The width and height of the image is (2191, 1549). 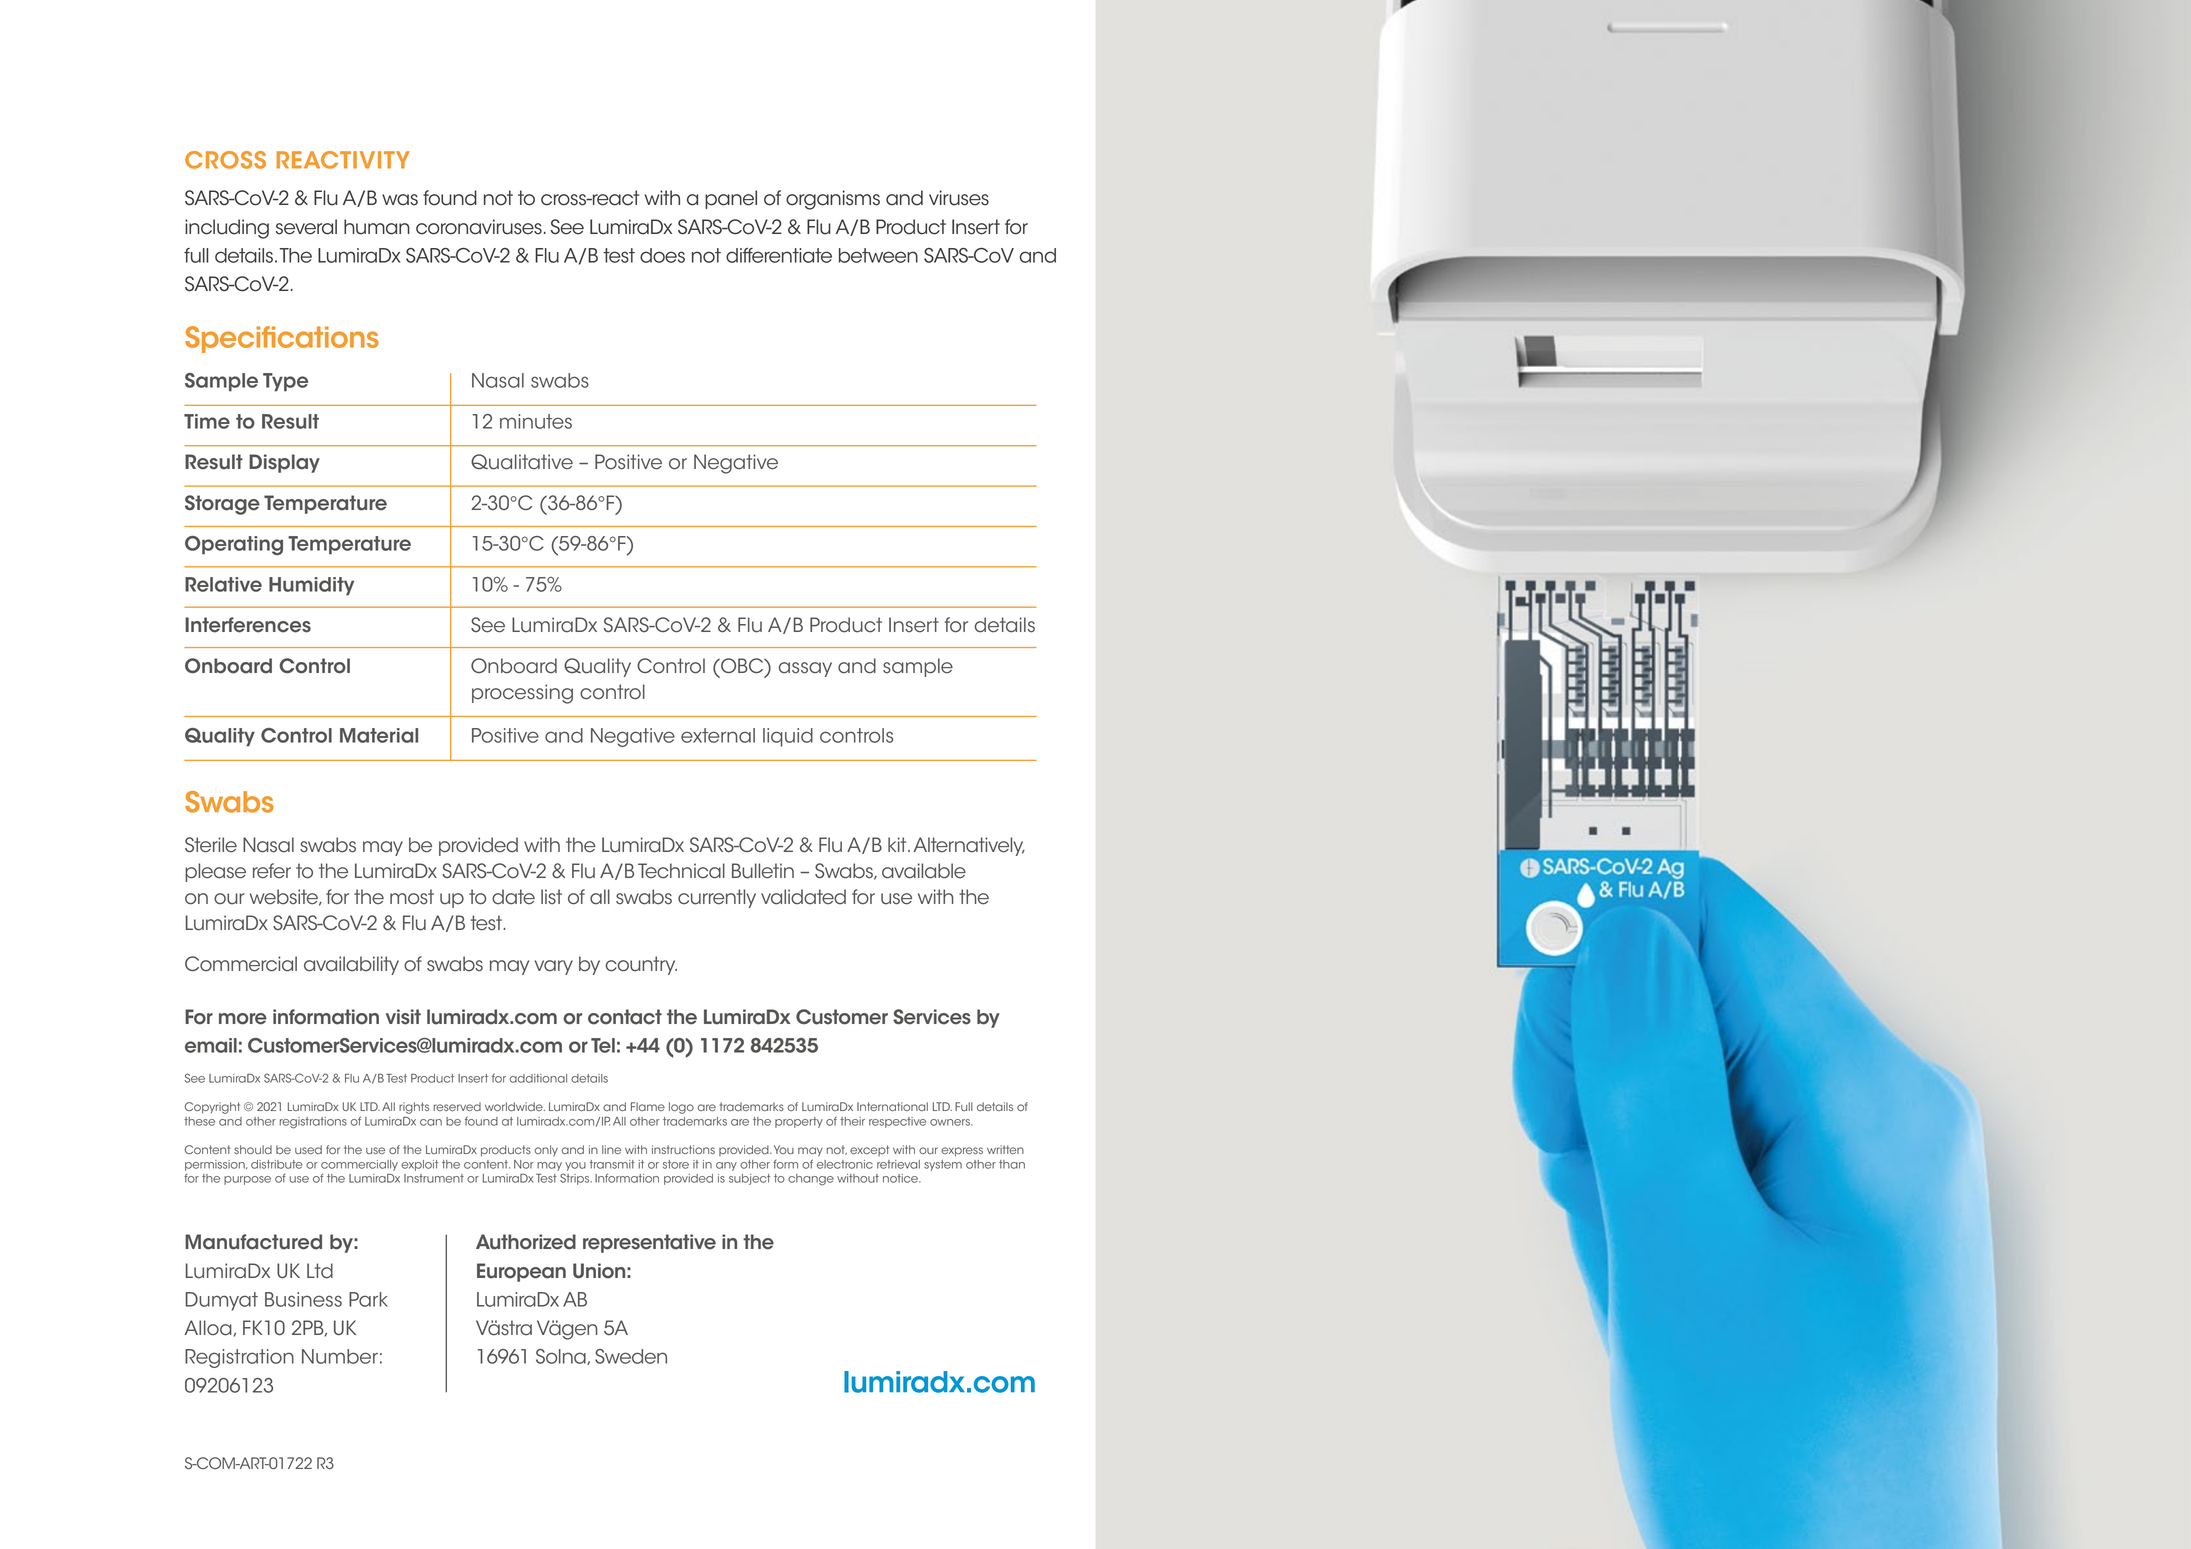 I want to click on Sweden, so click(x=631, y=1356).
